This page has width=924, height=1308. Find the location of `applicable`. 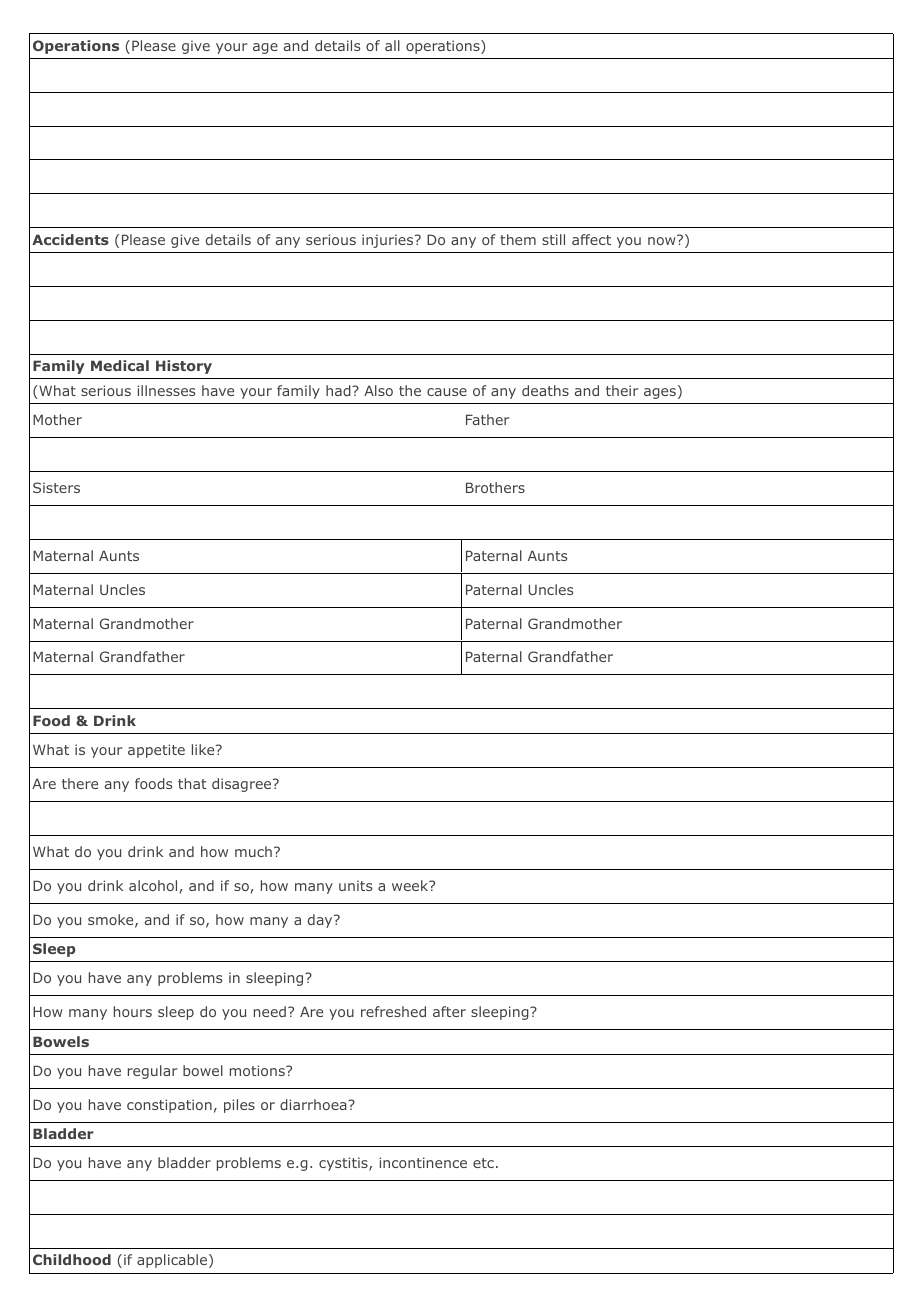

applicable is located at coordinates (173, 1261).
